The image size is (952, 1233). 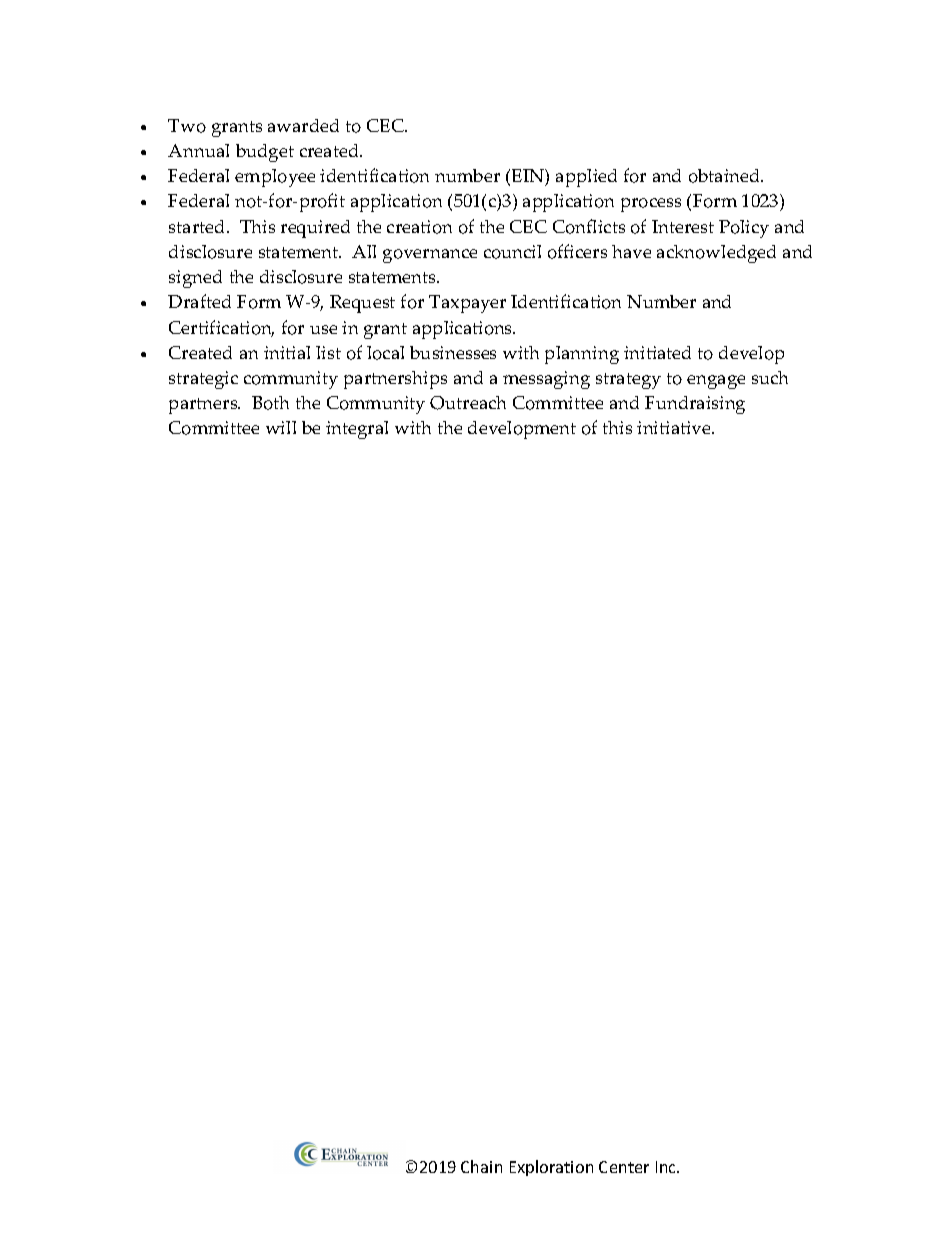 I want to click on budget, so click(x=265, y=153).
